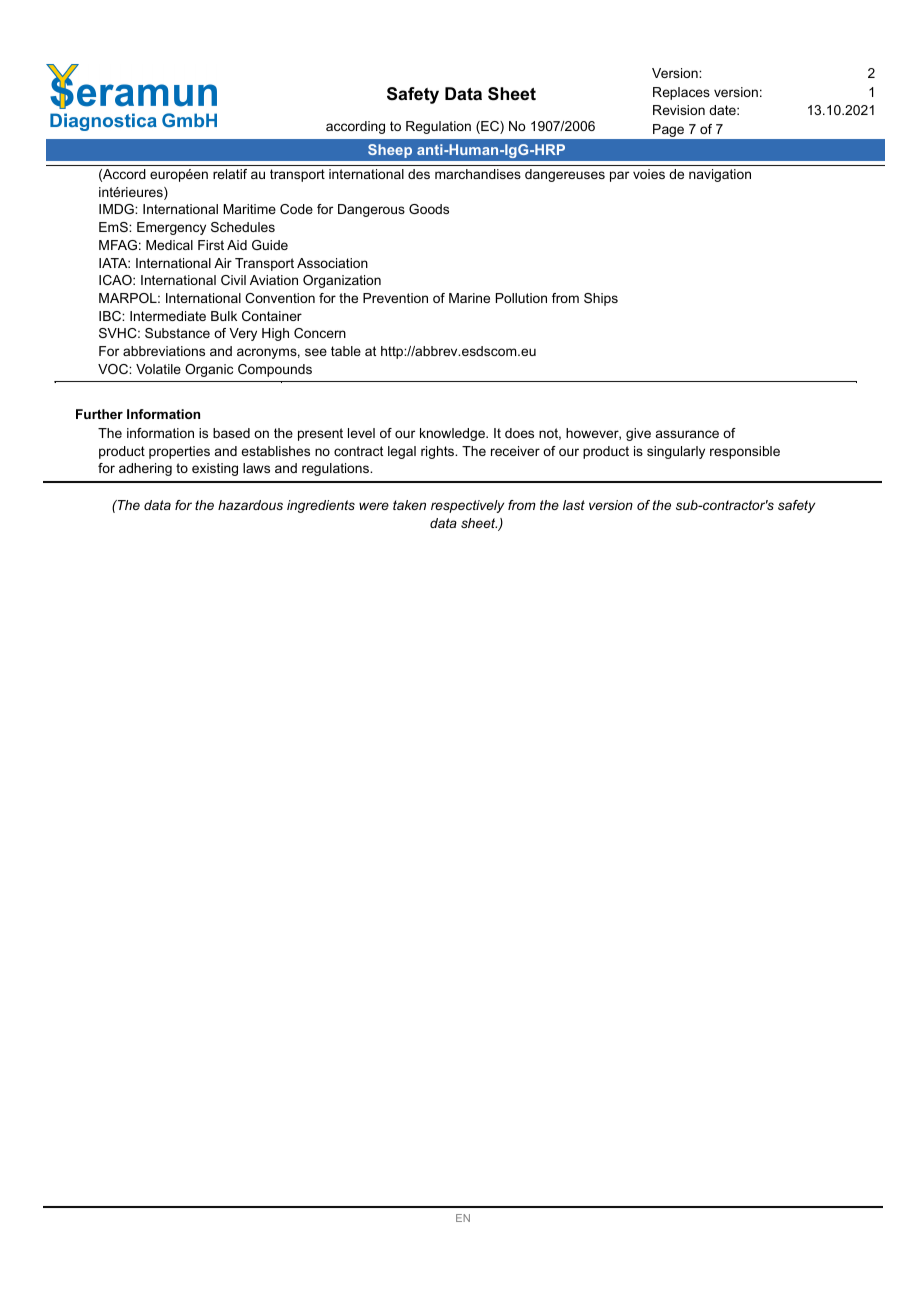  Describe the element at coordinates (168, 316) in the screenshot. I see `Intermediate` at that location.
